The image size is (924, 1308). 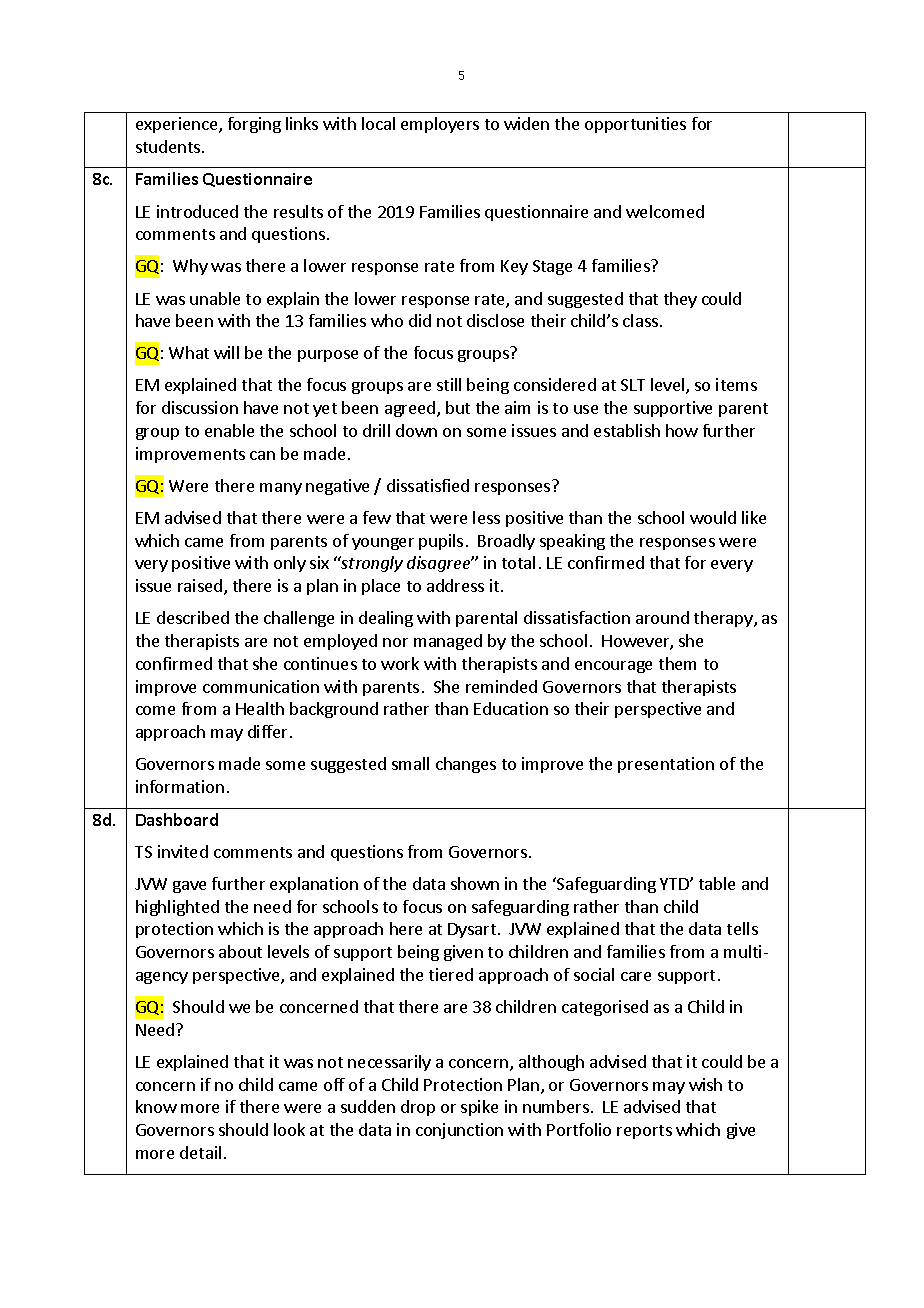 I want to click on changes, so click(x=466, y=765).
